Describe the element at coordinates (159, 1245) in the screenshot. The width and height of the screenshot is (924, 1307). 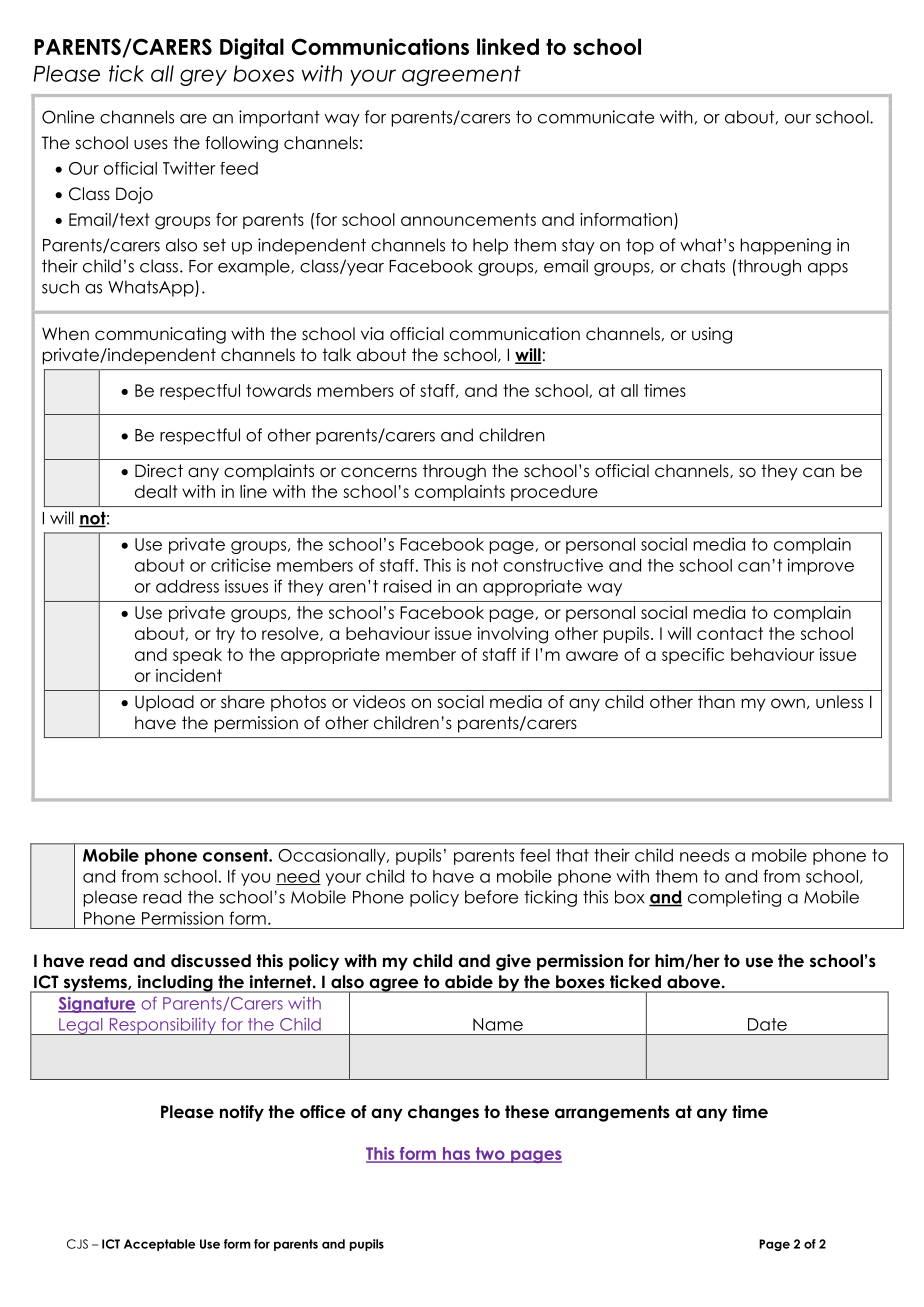
I see `Acceptable` at that location.
